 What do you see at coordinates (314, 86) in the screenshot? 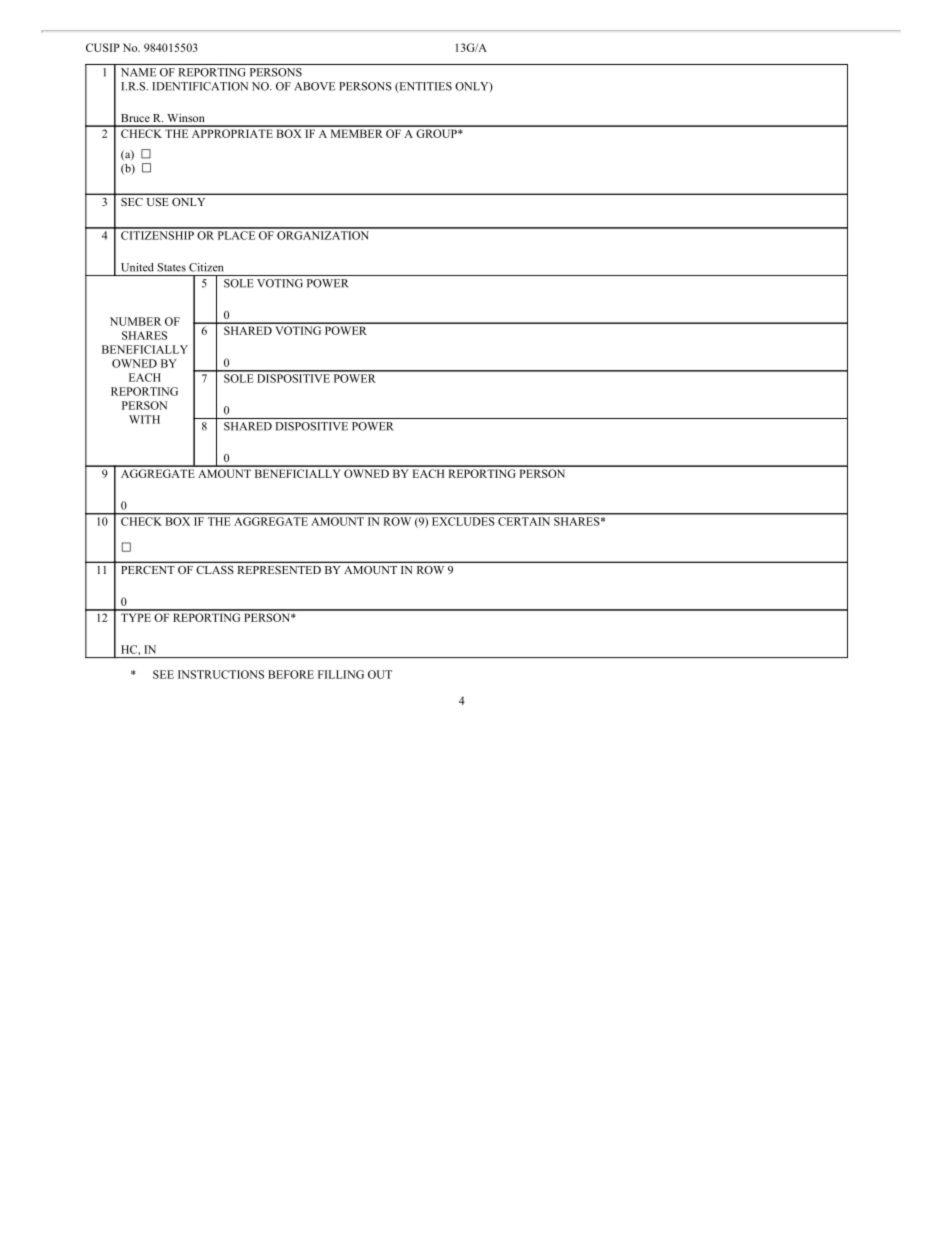
I see `ABOVE` at bounding box center [314, 86].
